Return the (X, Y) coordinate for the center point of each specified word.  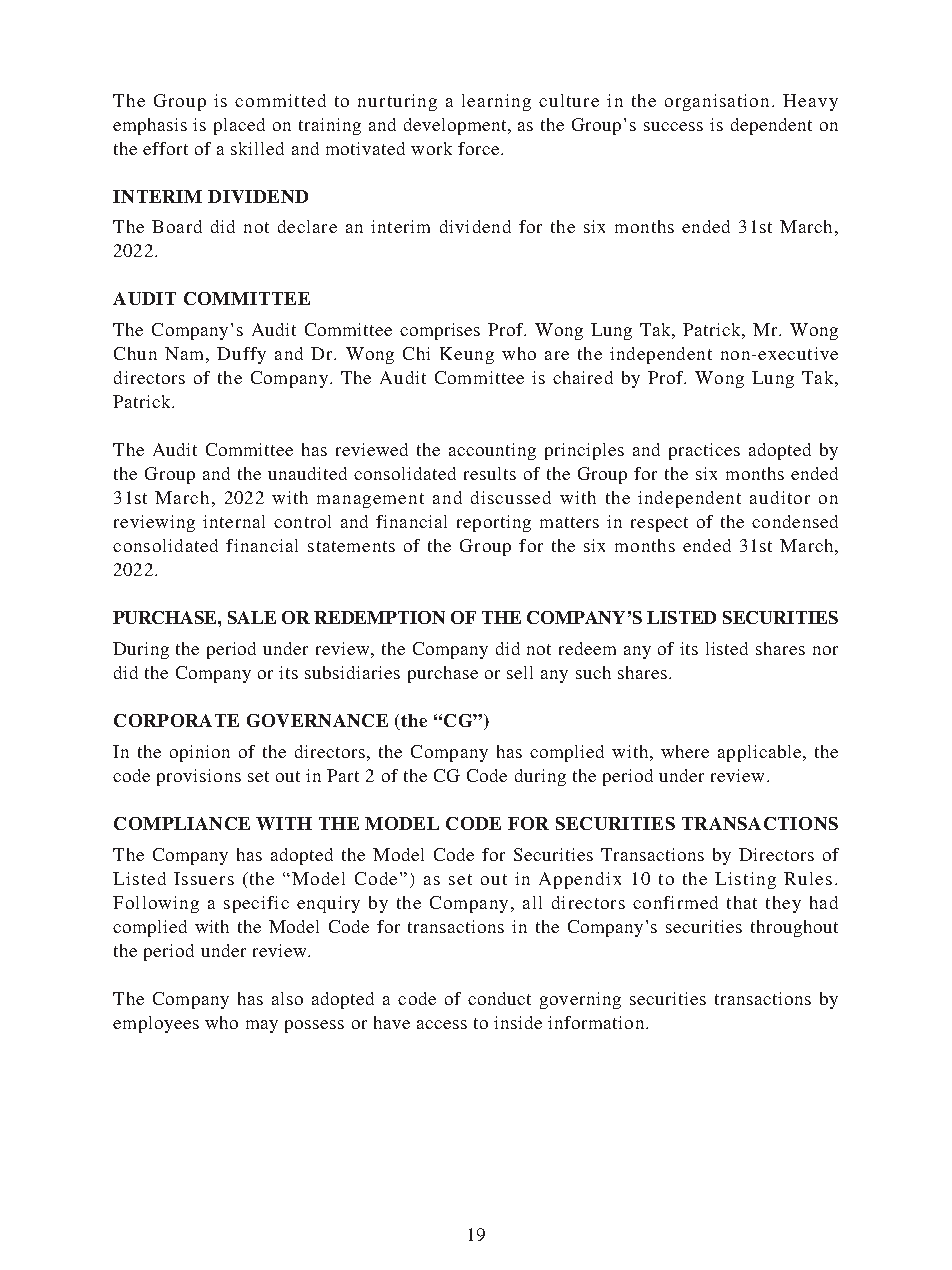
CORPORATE (176, 720)
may (262, 1026)
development (456, 126)
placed (239, 126)
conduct (499, 998)
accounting (492, 451)
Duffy (241, 355)
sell (520, 672)
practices (704, 451)
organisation (719, 102)
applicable (759, 753)
